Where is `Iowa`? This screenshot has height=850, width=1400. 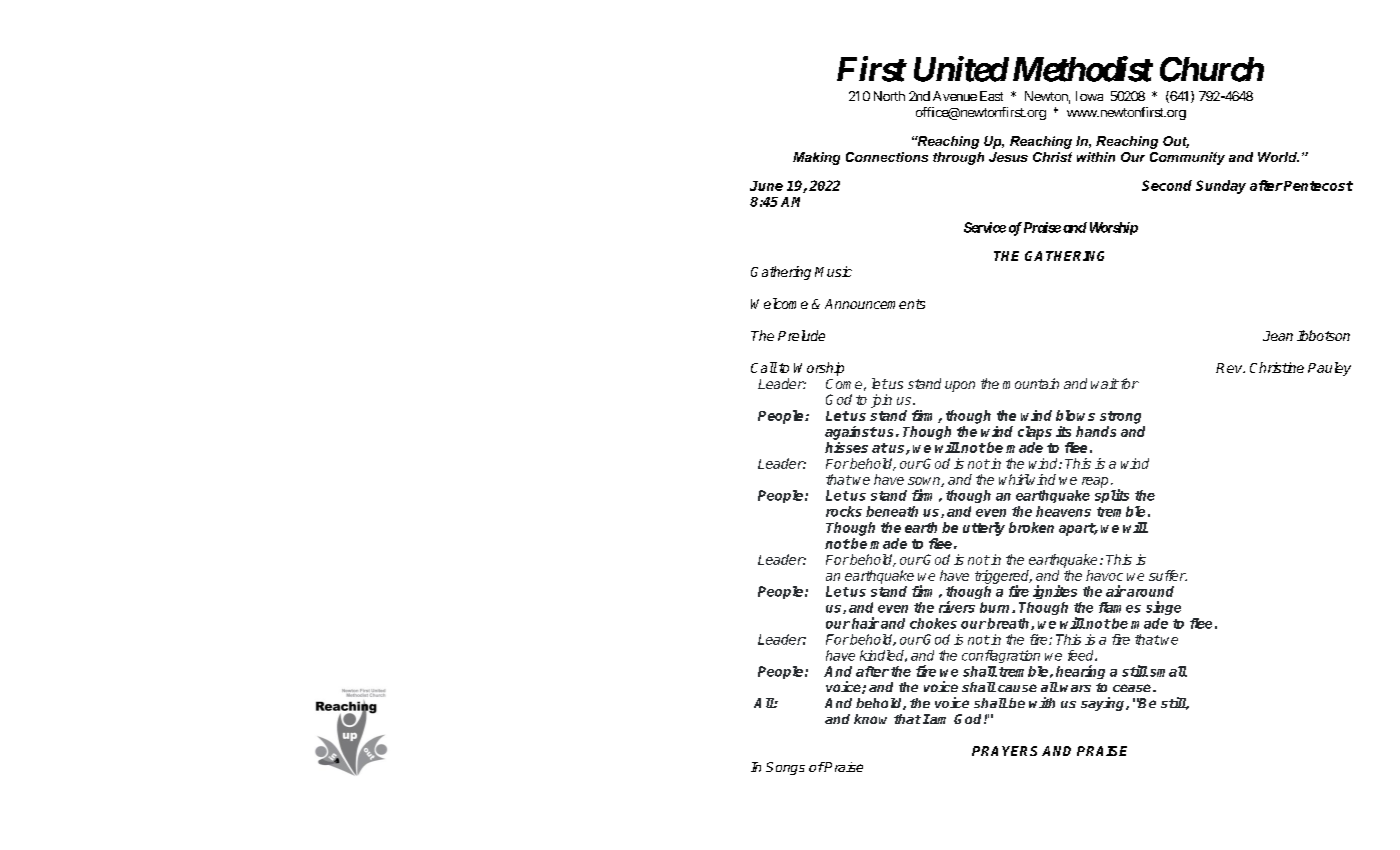 Iowa is located at coordinates (1089, 96).
